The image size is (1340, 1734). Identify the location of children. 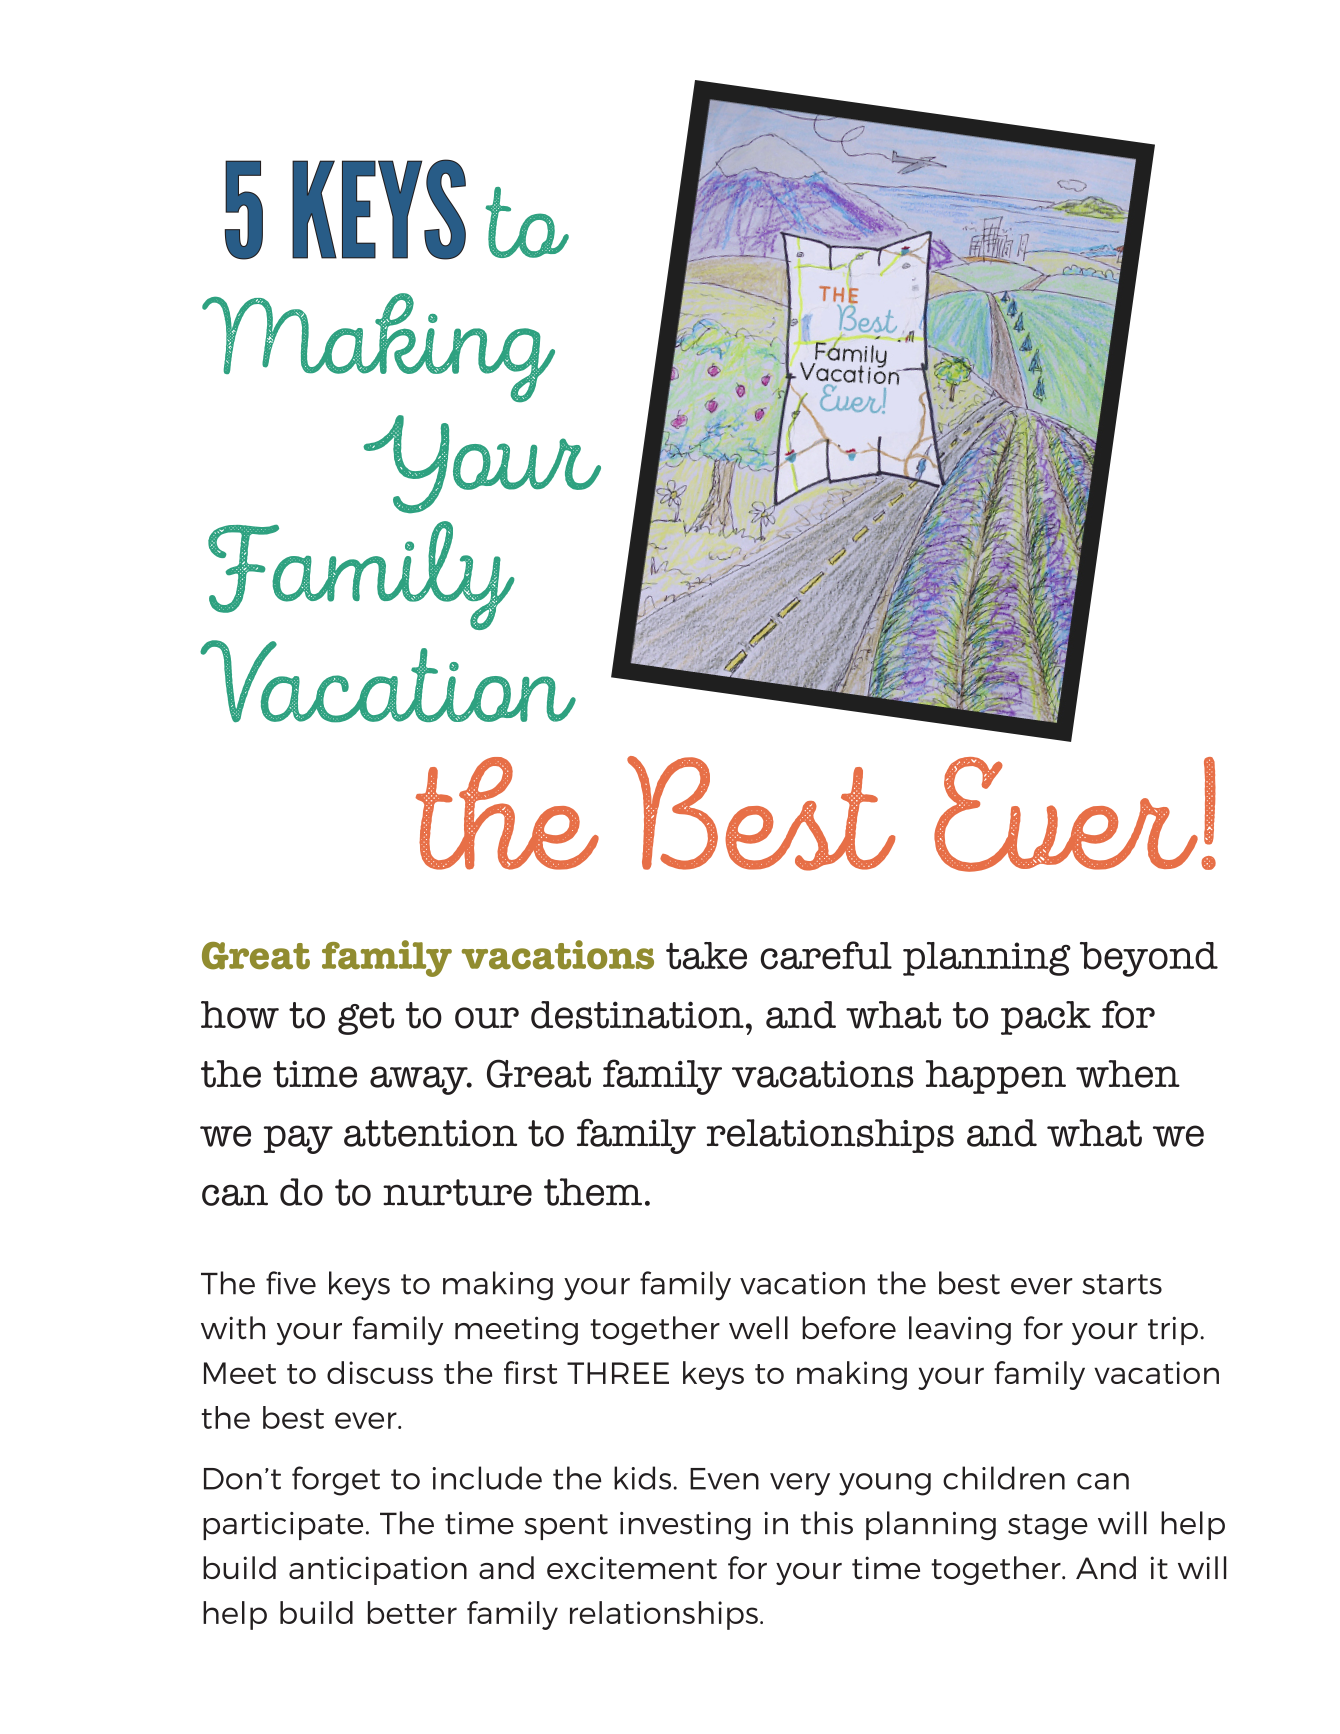
(1004, 1478).
